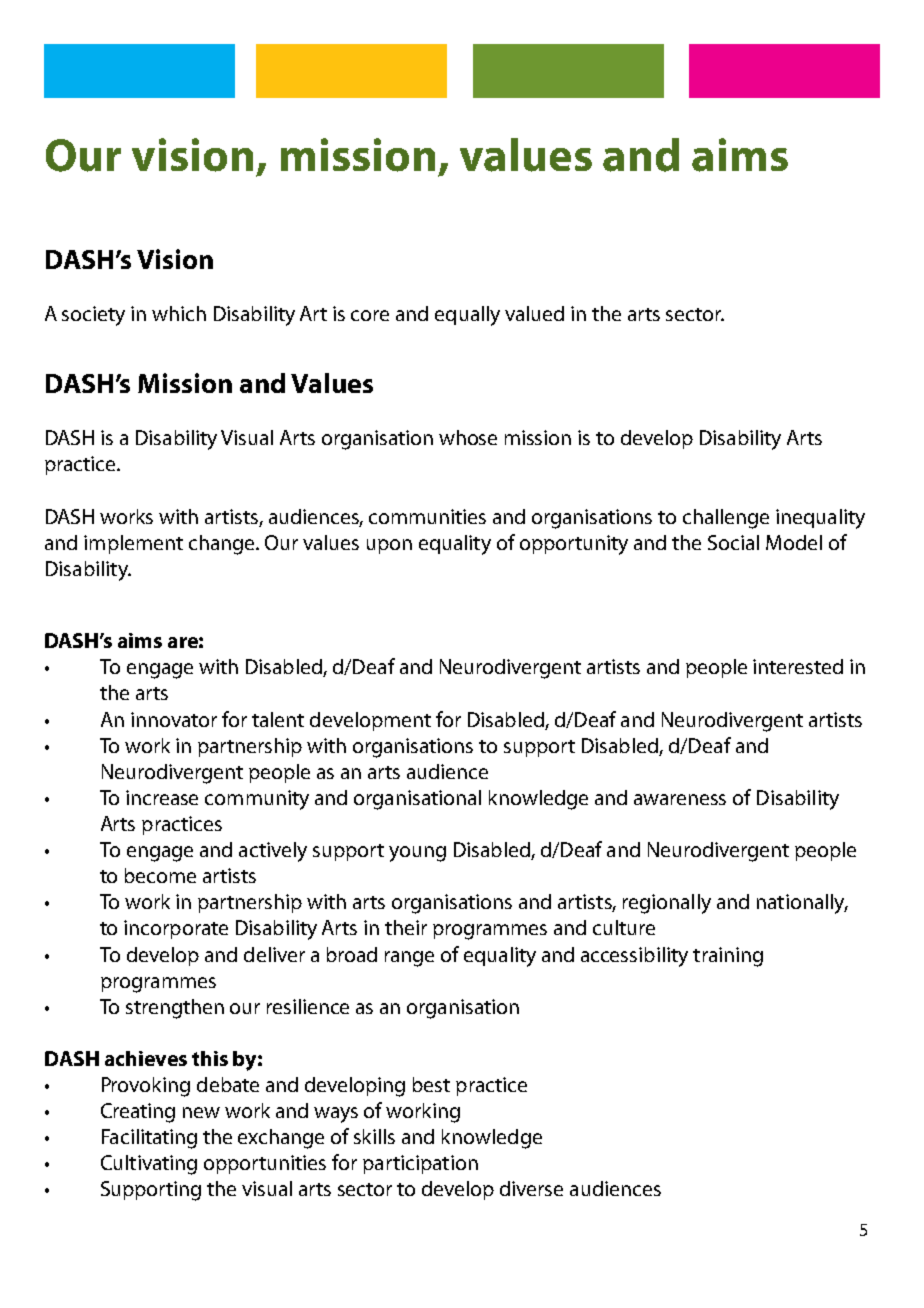 The height and width of the screenshot is (1308, 924). I want to click on awareness, so click(680, 799).
